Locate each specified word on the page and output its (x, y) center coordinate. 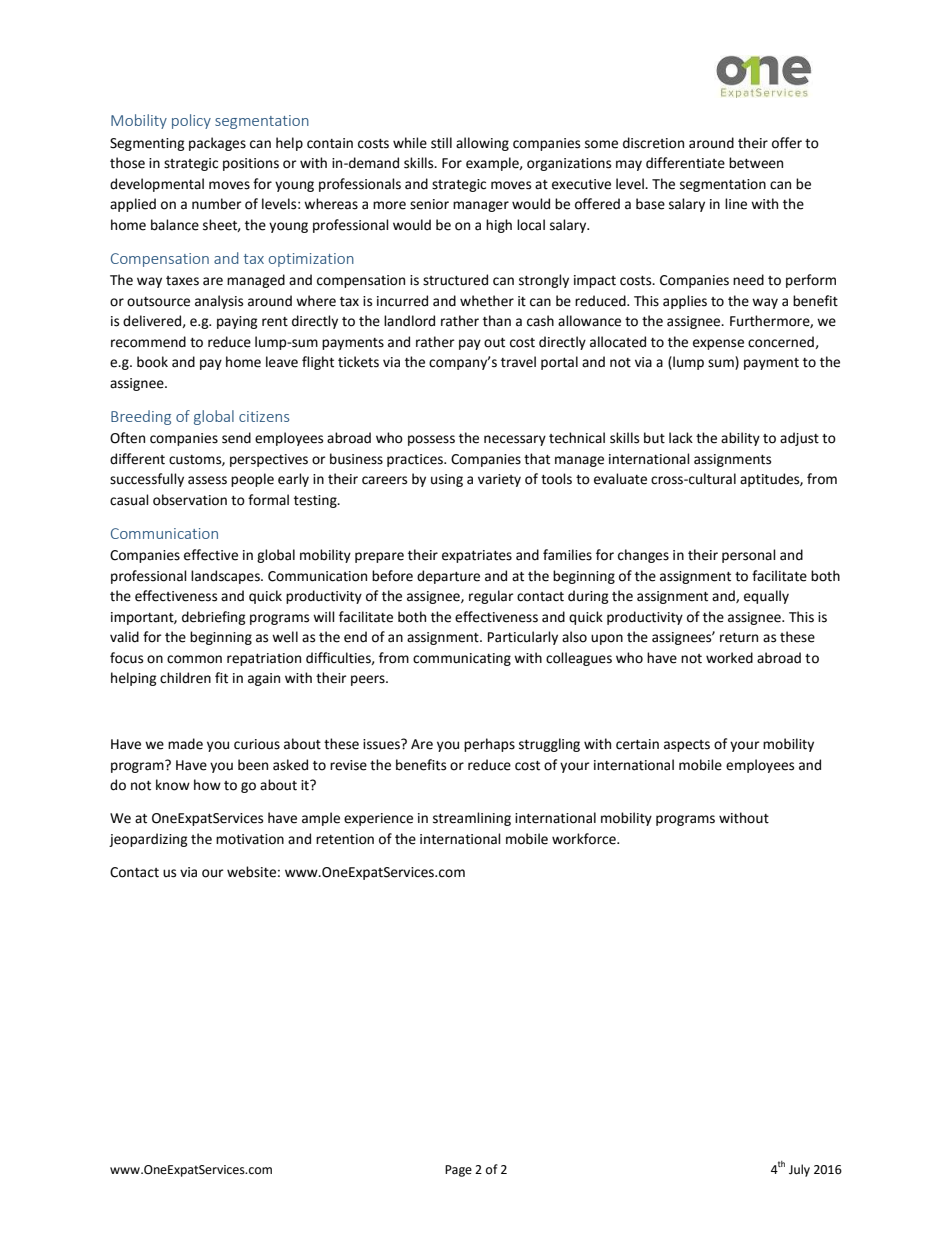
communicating (462, 659)
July (799, 1170)
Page (458, 1171)
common (194, 659)
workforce (585, 839)
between (756, 163)
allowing (482, 144)
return (739, 638)
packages (217, 144)
